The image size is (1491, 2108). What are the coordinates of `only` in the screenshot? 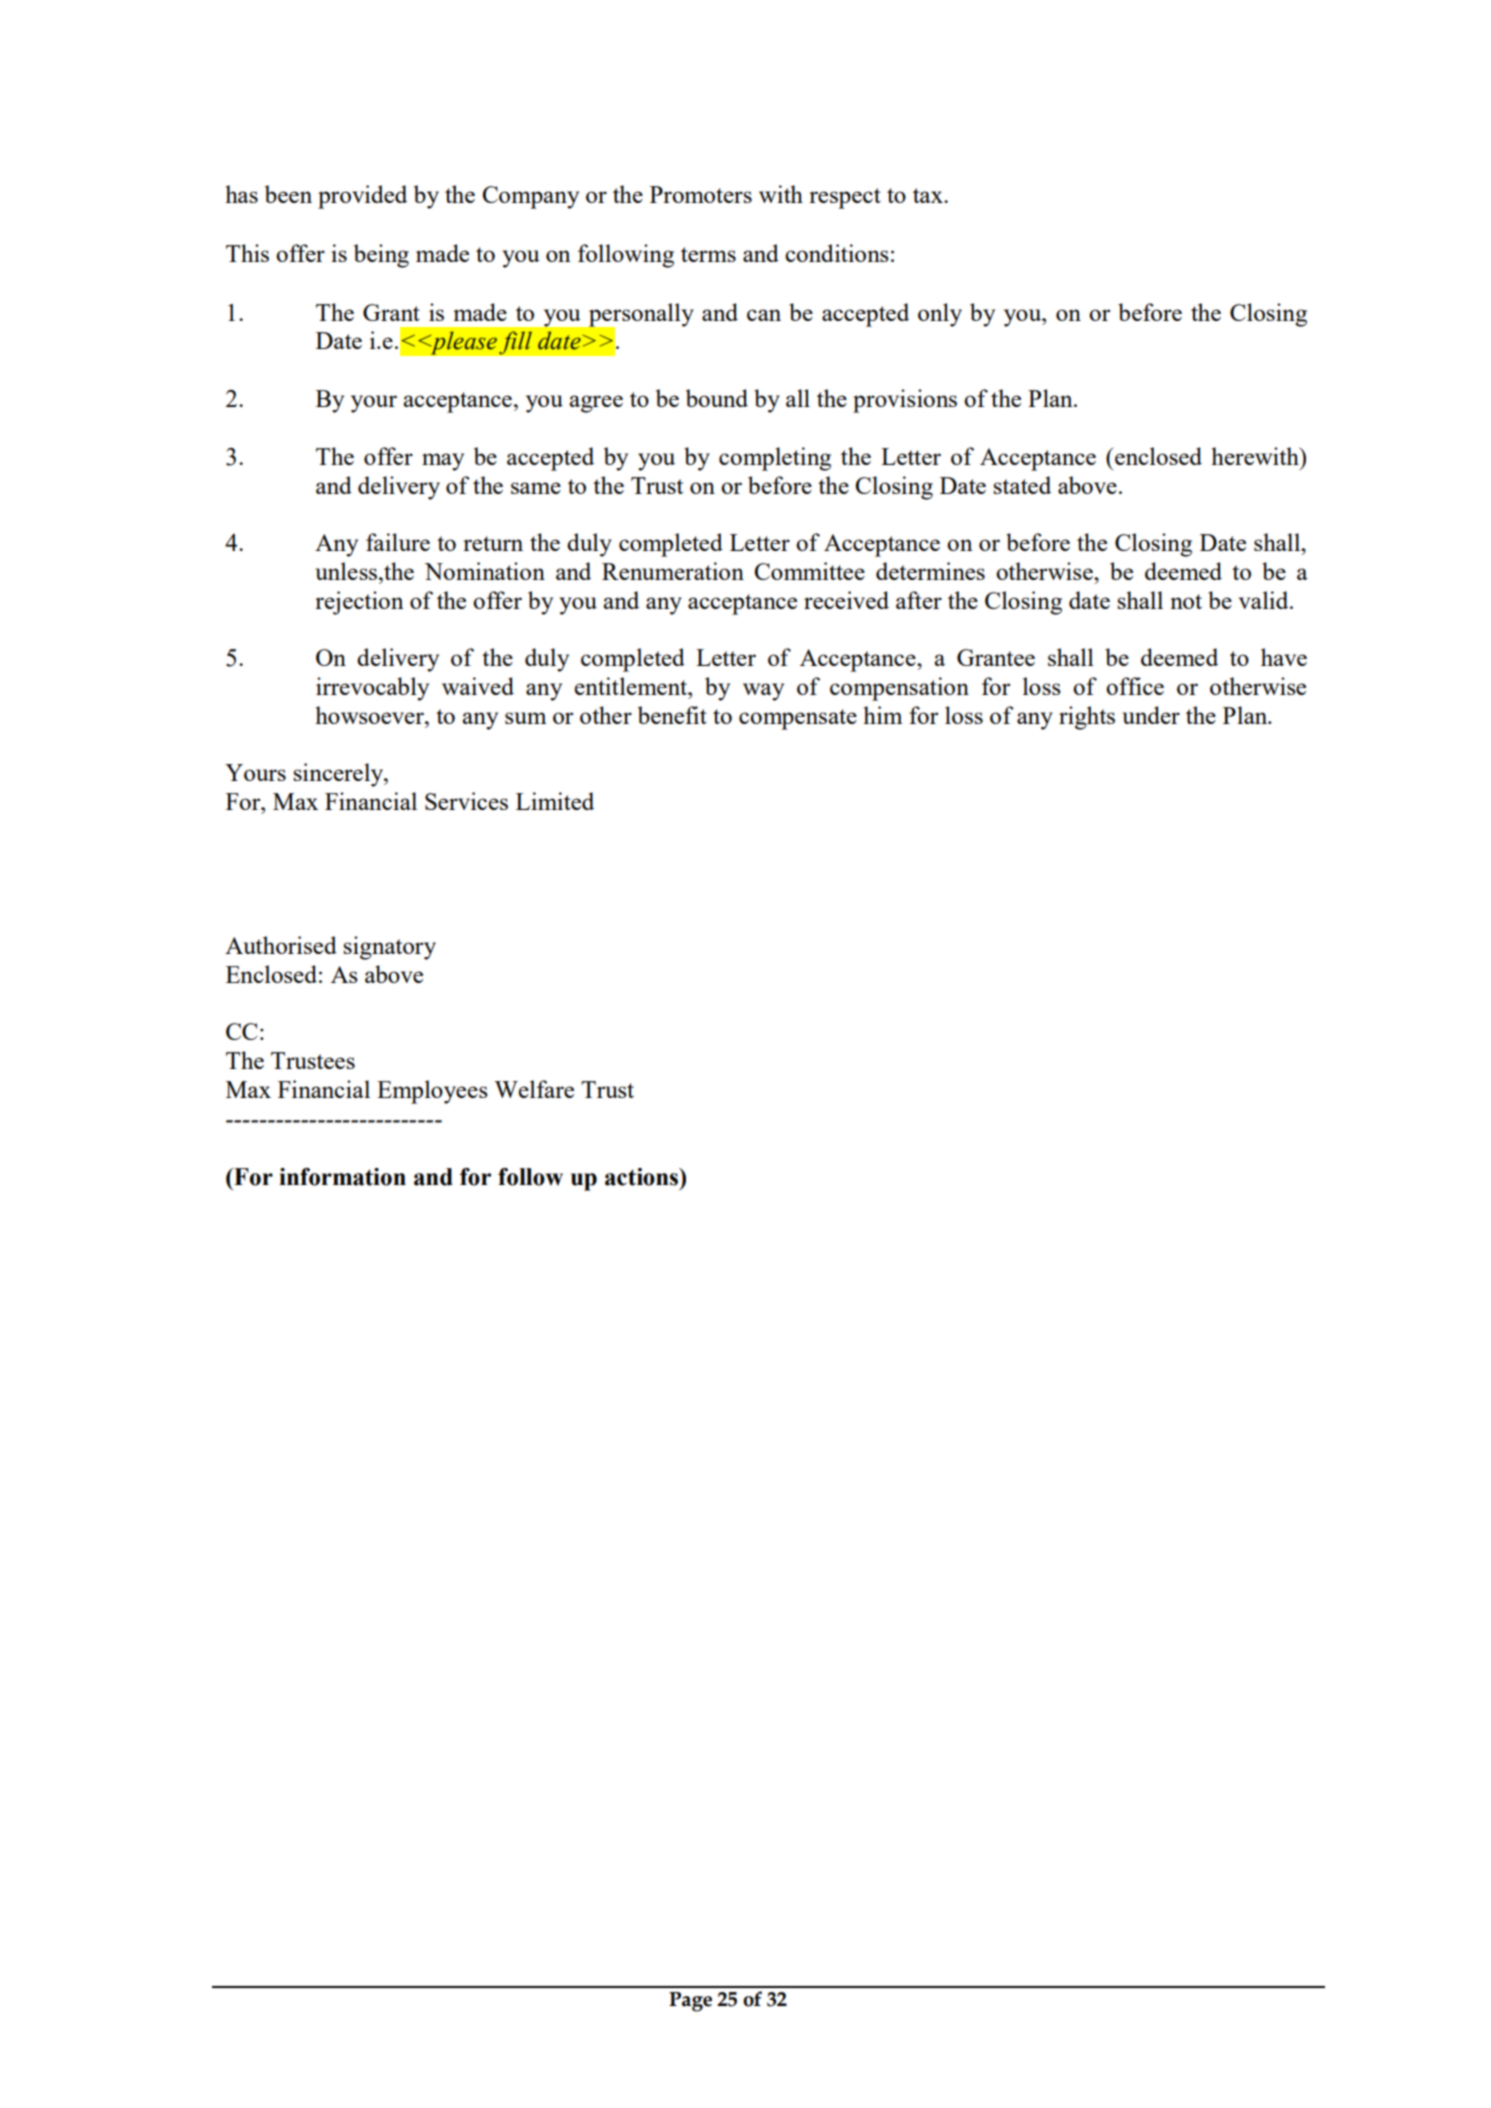 It's located at (940, 315).
